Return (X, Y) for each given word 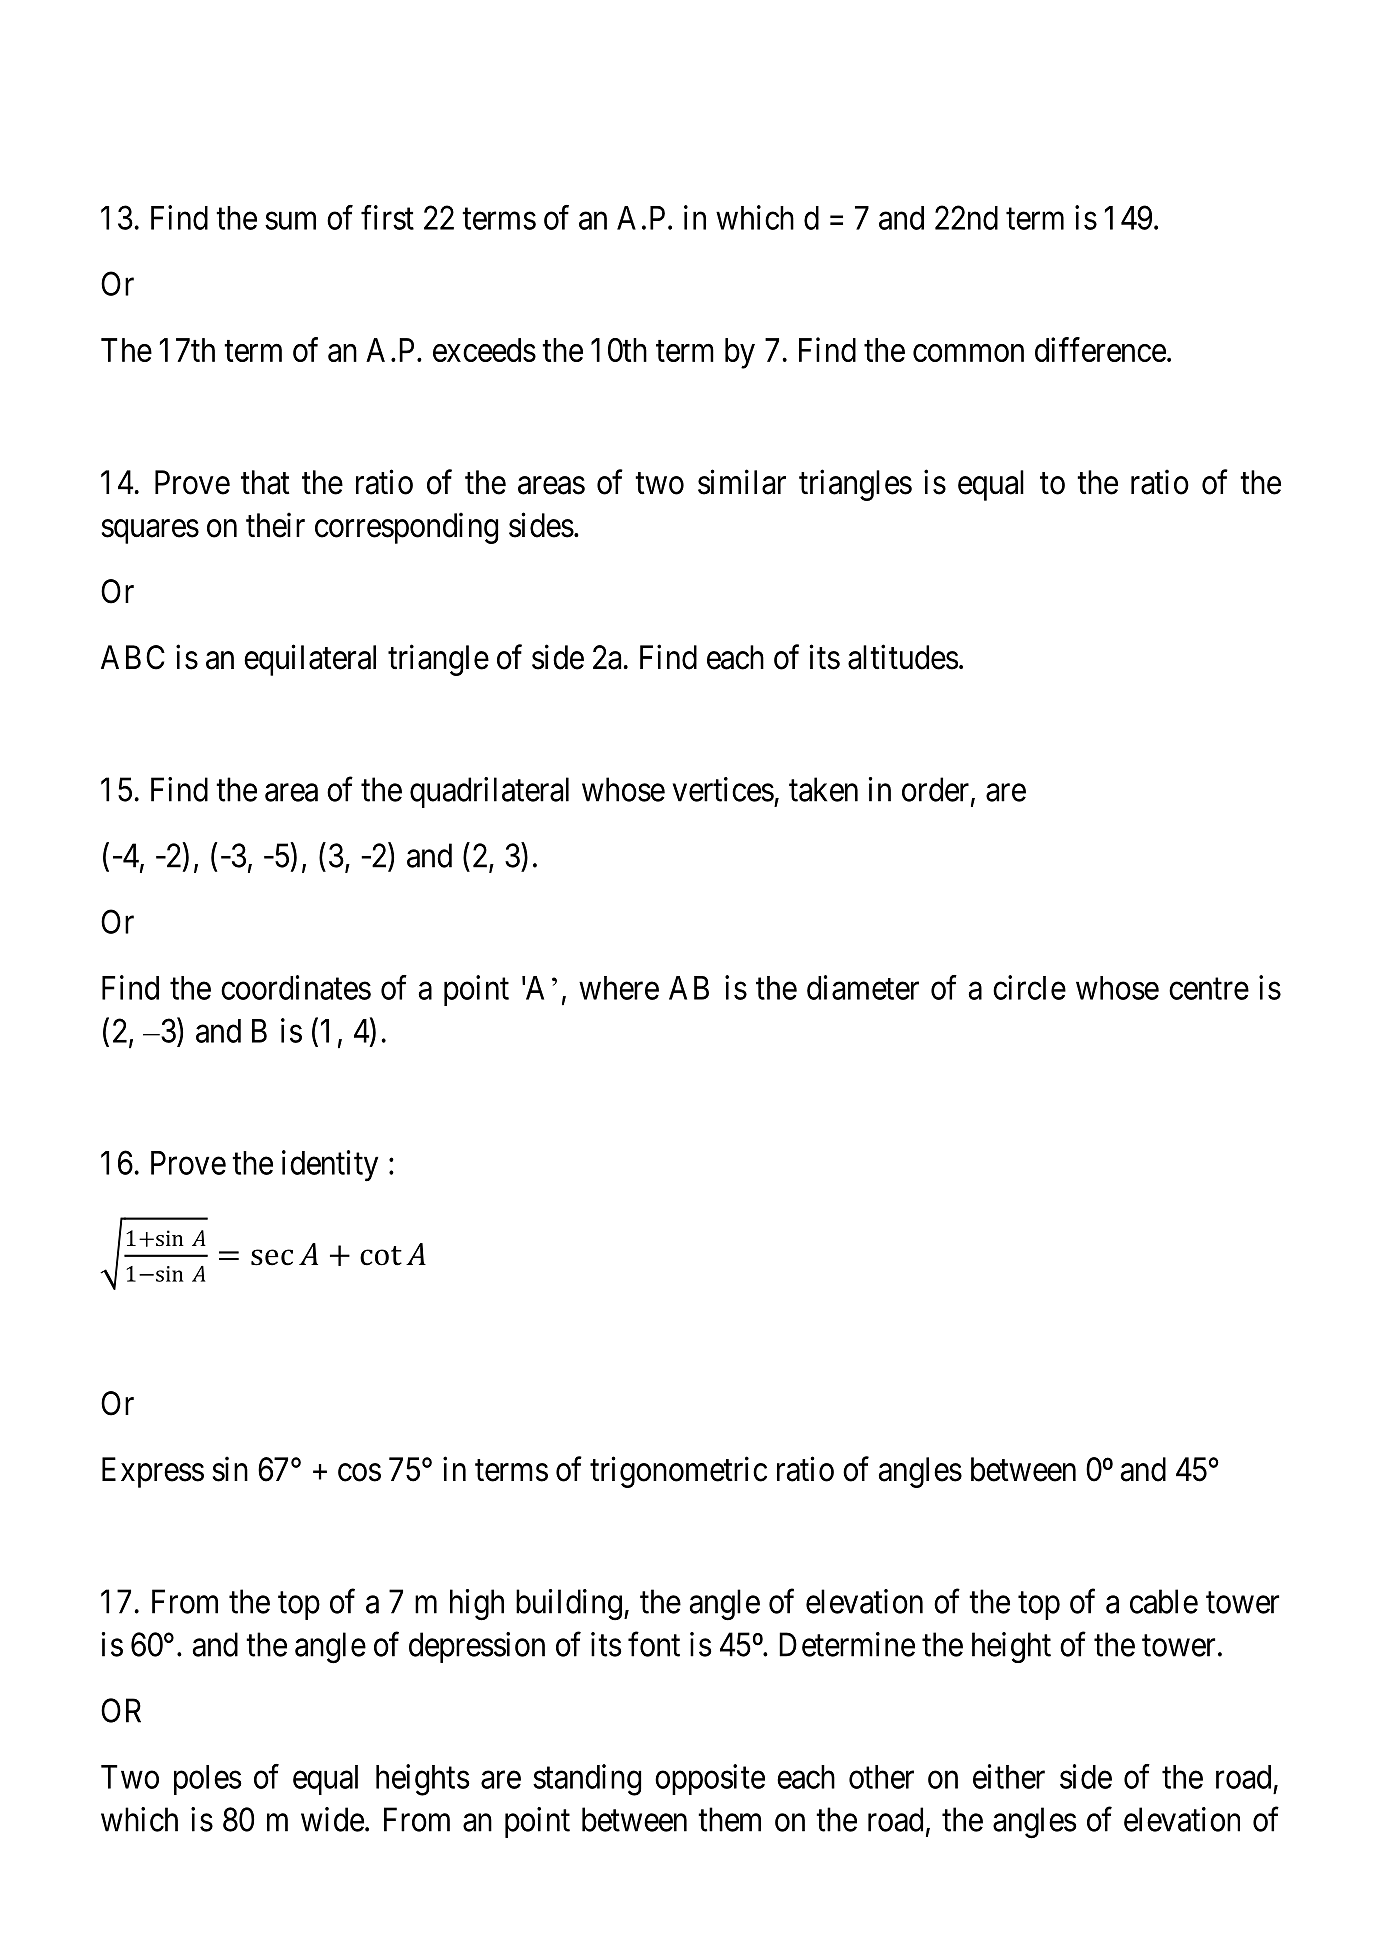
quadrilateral (489, 792)
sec (272, 1257)
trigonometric (678, 1472)
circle (1029, 987)
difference (1100, 349)
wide (332, 1819)
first (387, 217)
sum (290, 221)
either (1009, 1776)
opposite (710, 1779)
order (937, 790)
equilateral (310, 660)
